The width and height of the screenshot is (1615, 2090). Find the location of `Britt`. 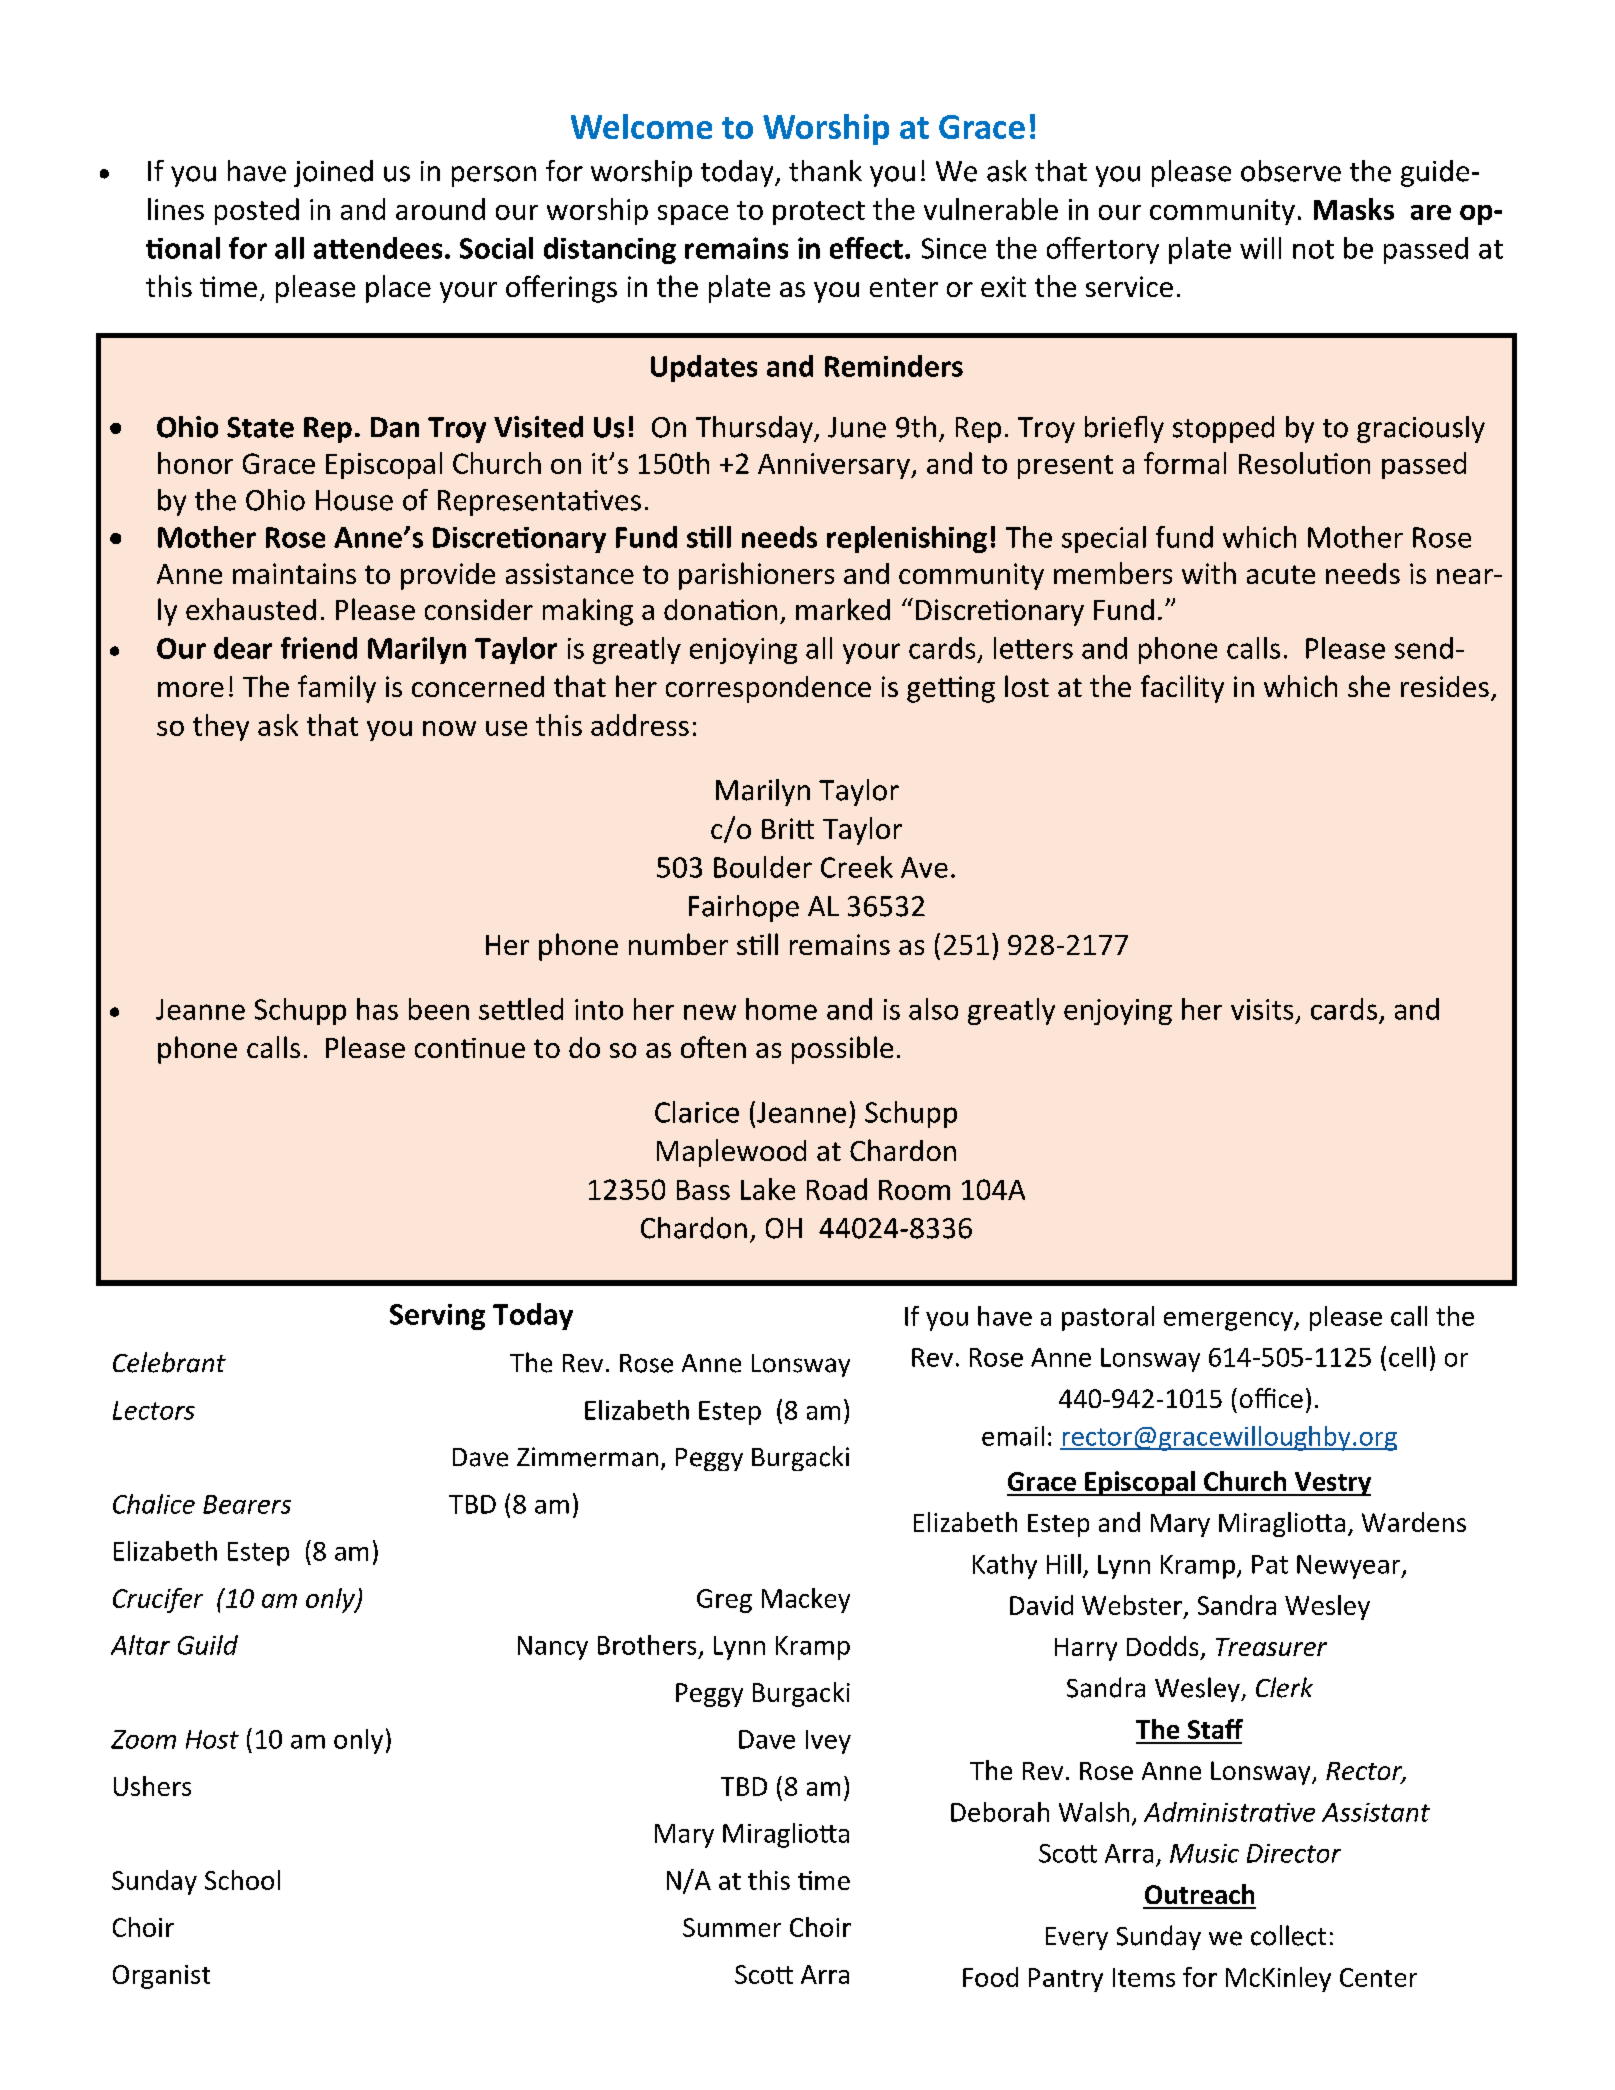

Britt is located at coordinates (788, 828).
